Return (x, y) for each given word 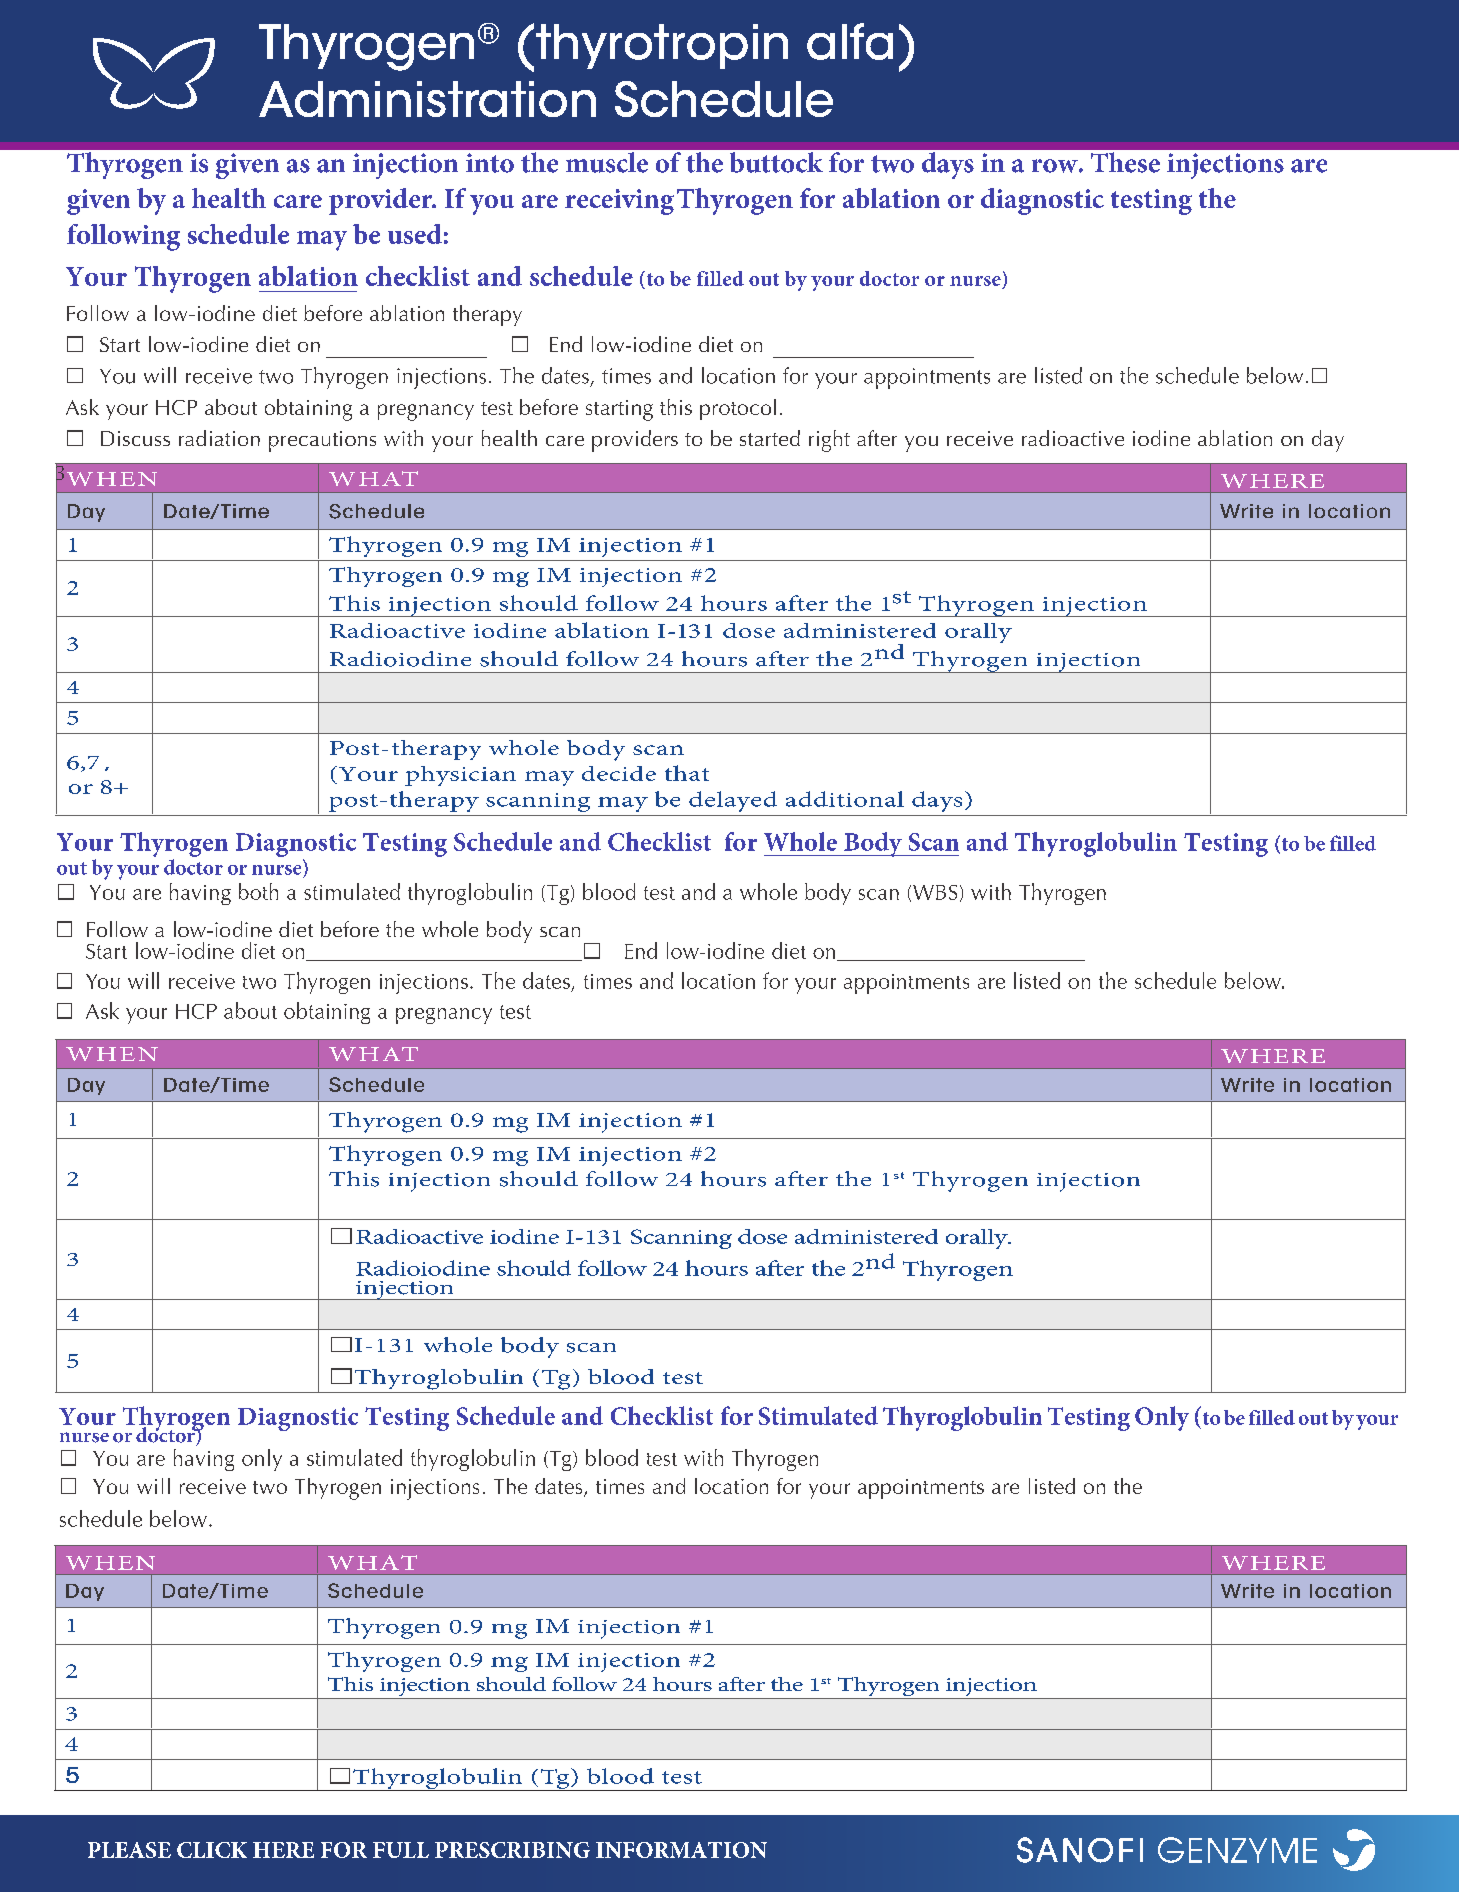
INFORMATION (681, 1850)
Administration (427, 99)
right (829, 441)
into (490, 163)
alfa (850, 41)
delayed (733, 801)
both (258, 891)
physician (460, 776)
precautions (322, 441)
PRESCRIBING (512, 1850)
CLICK (212, 1850)
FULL (401, 1850)
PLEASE (129, 1850)
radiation (219, 438)
